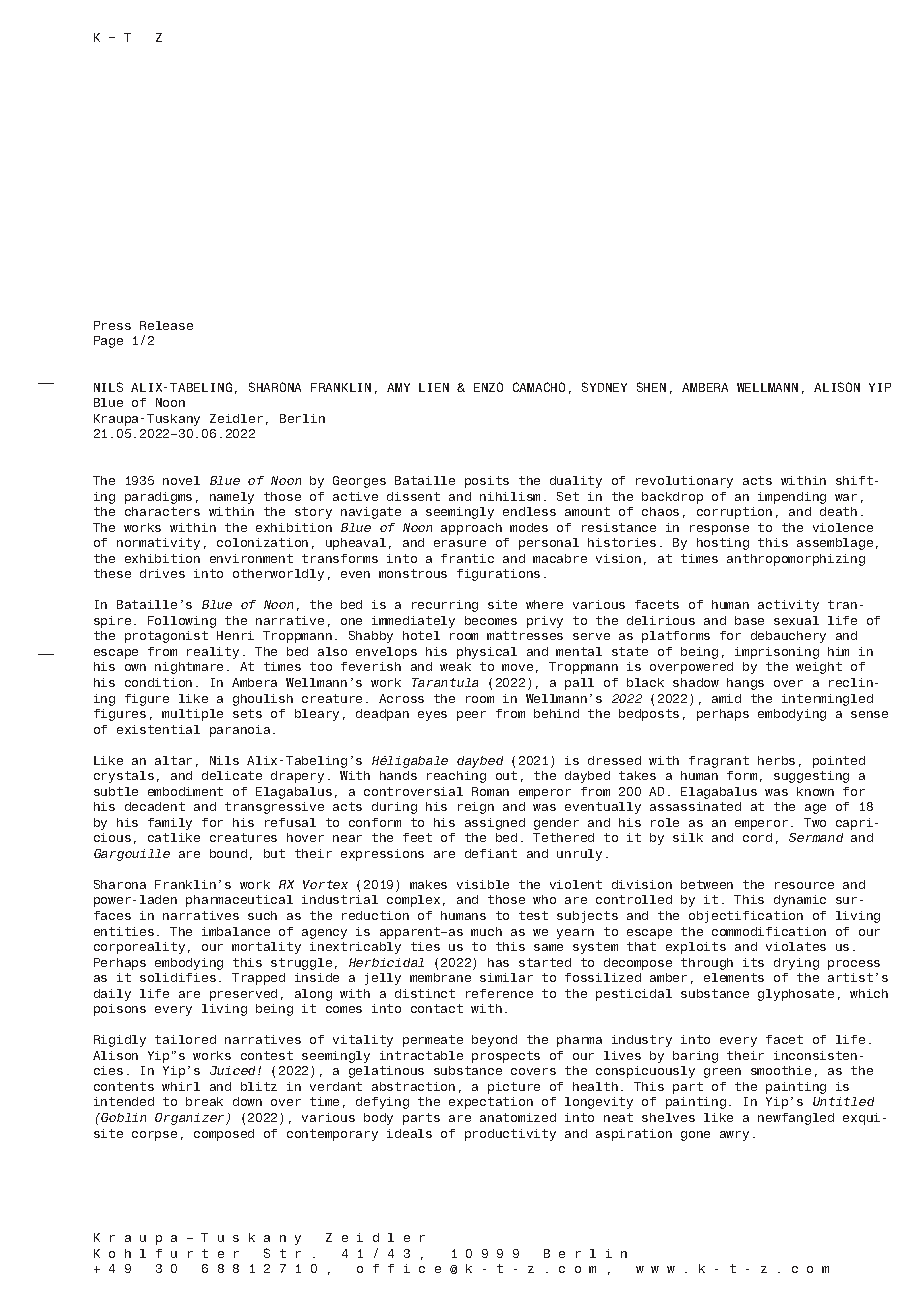  Describe the element at coordinates (796, 1119) in the screenshot. I see `newfangled` at that location.
